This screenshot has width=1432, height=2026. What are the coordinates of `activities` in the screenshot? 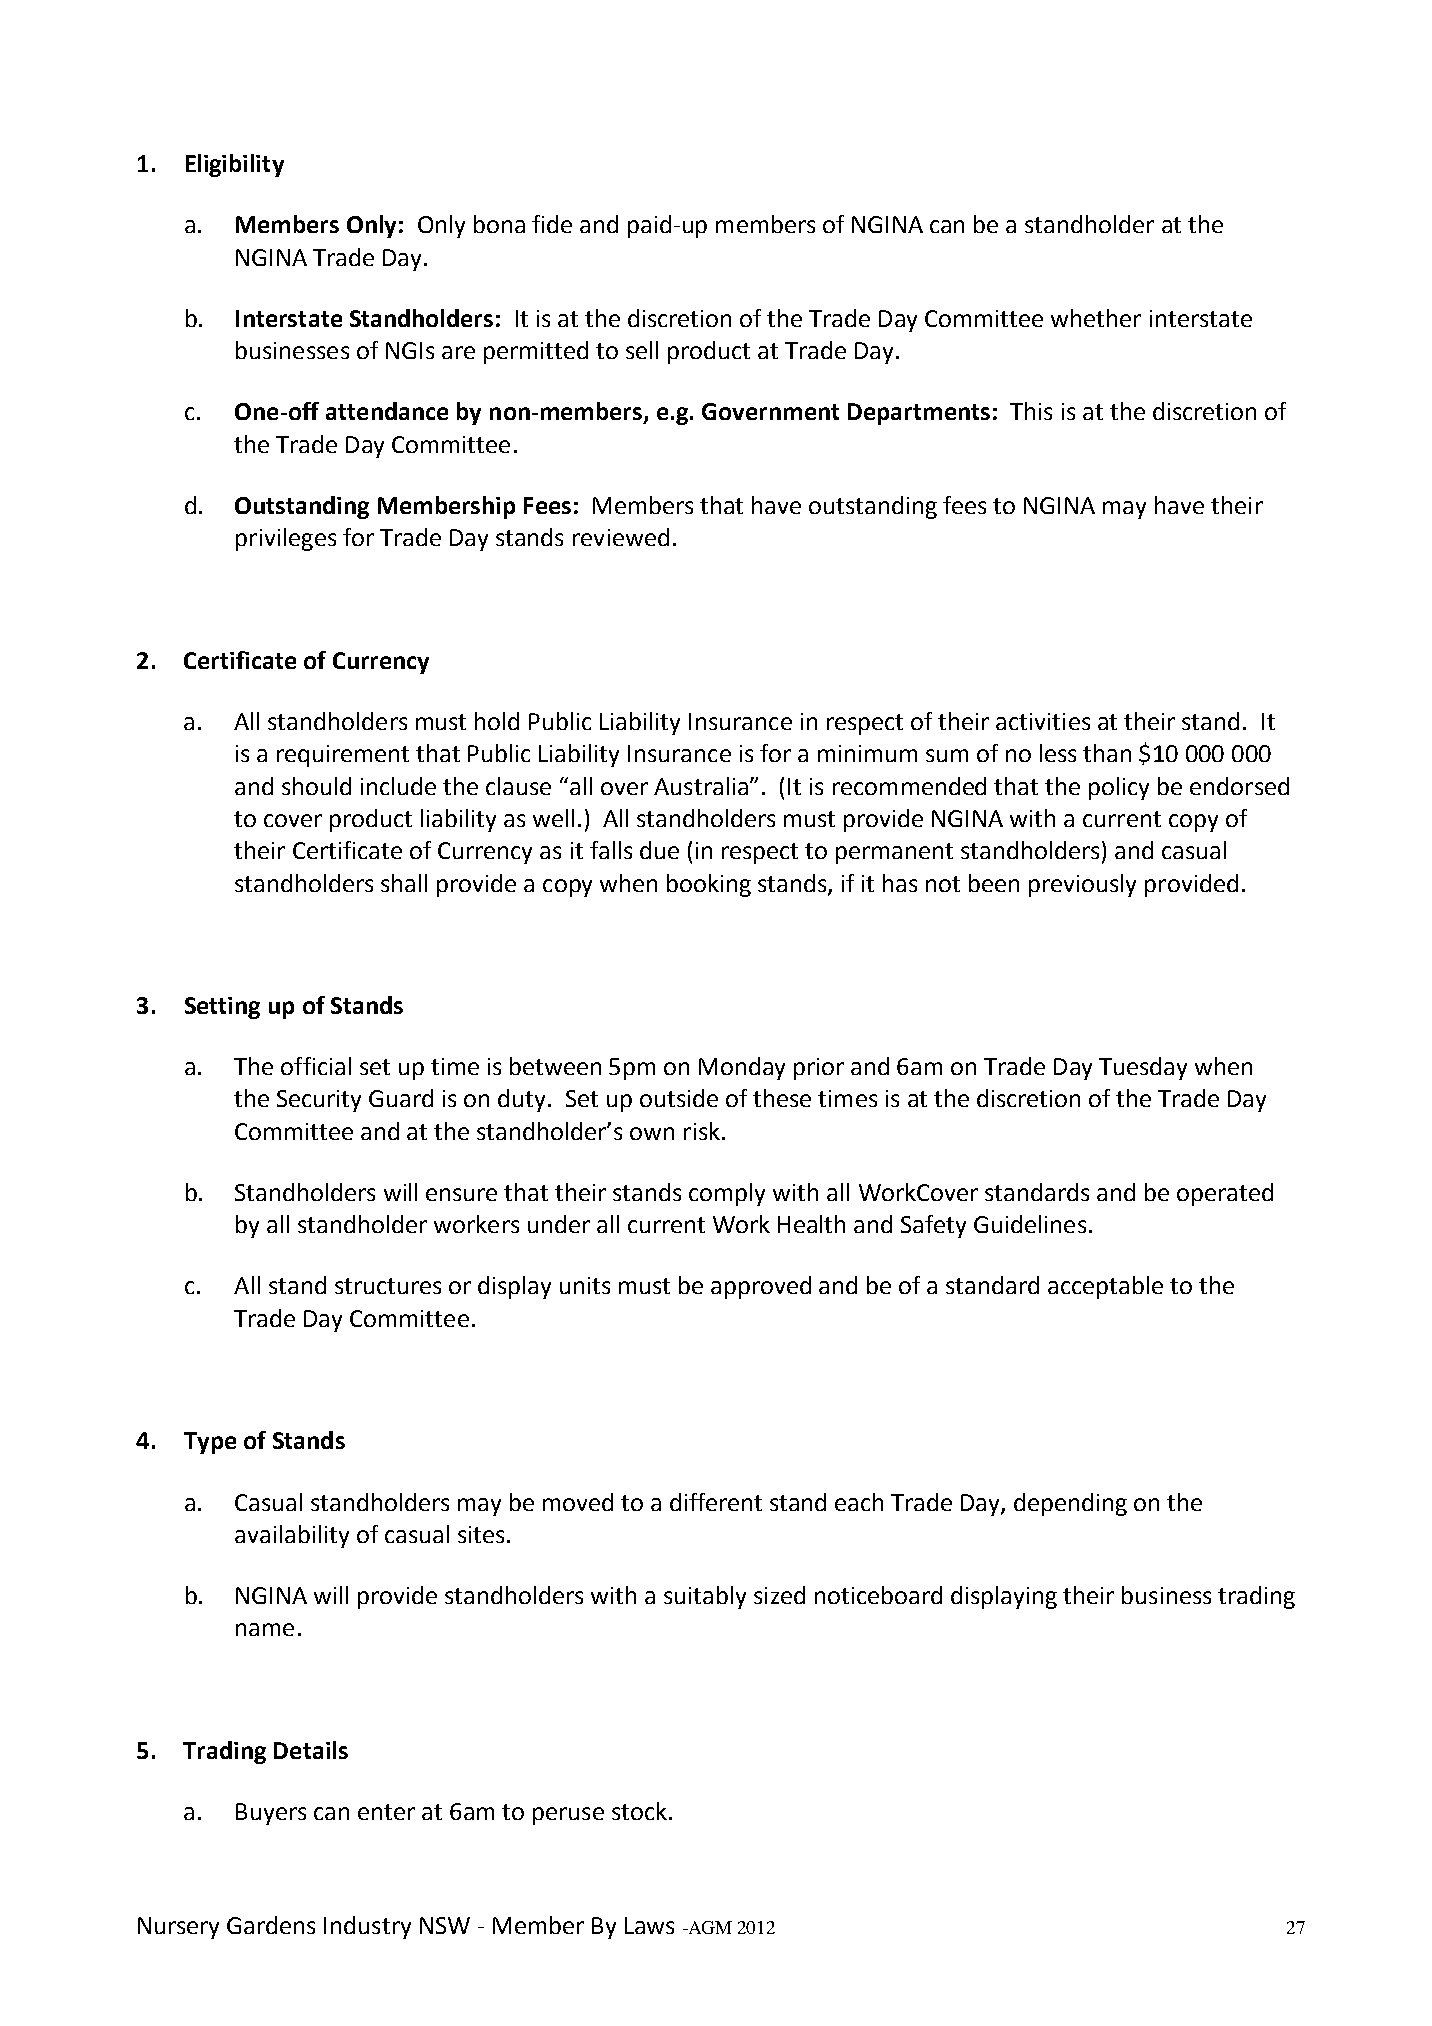 It's located at (1043, 721).
